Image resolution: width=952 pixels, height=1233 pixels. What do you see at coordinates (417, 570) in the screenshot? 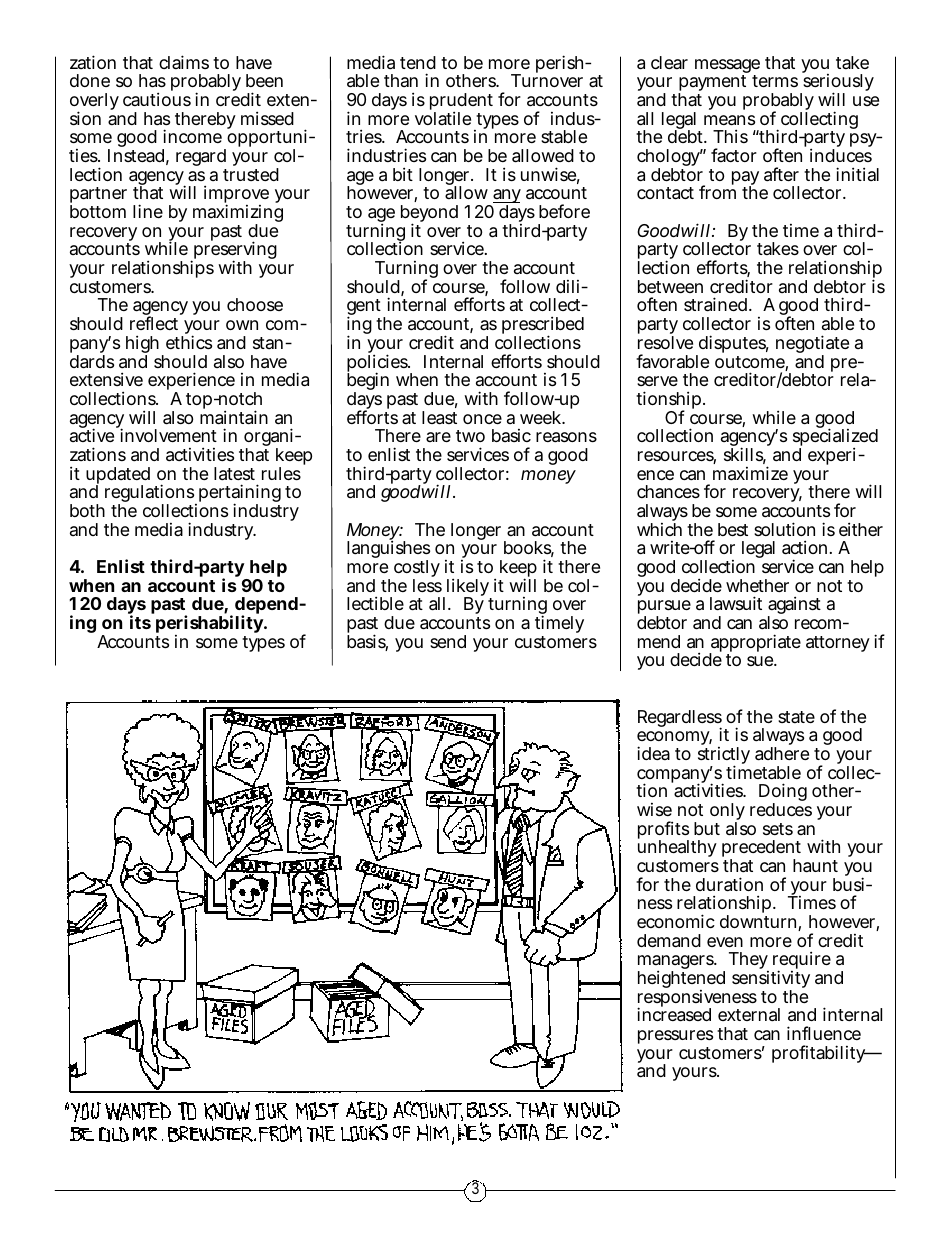
I see `costly` at bounding box center [417, 570].
